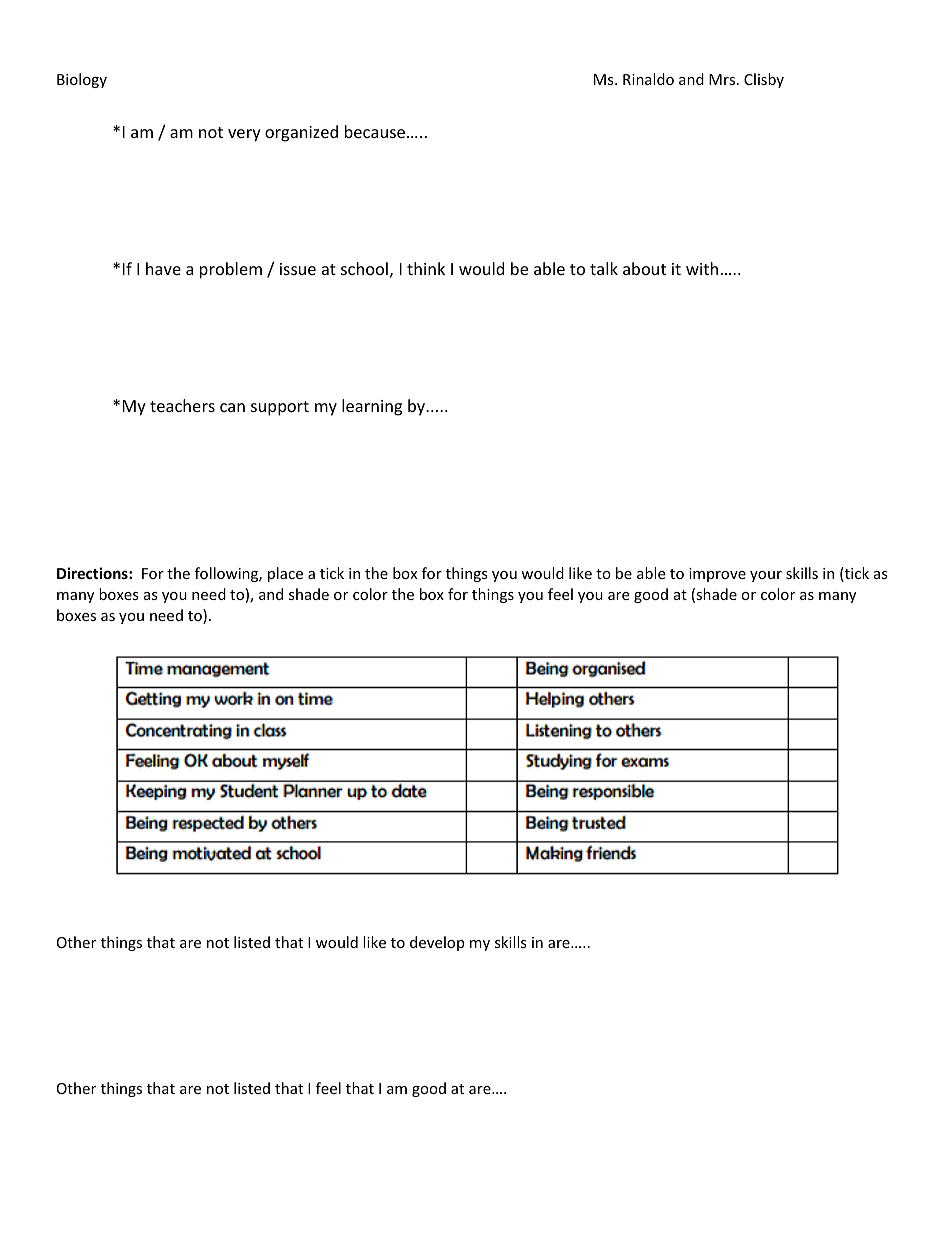 The image size is (952, 1233). What do you see at coordinates (702, 268) in the image?
I see `with` at bounding box center [702, 268].
